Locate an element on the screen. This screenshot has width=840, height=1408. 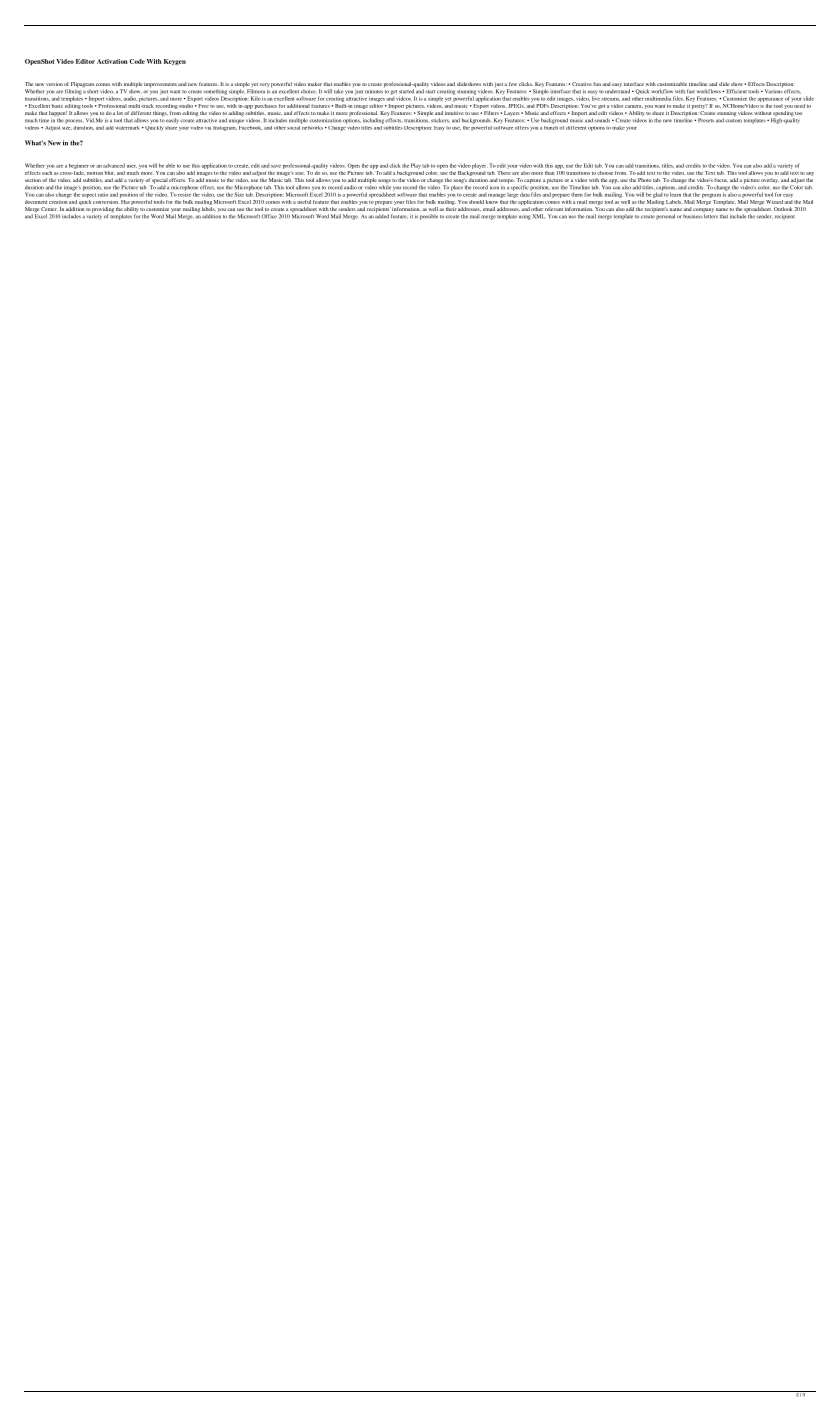
icon is located at coordinates (494, 187).
